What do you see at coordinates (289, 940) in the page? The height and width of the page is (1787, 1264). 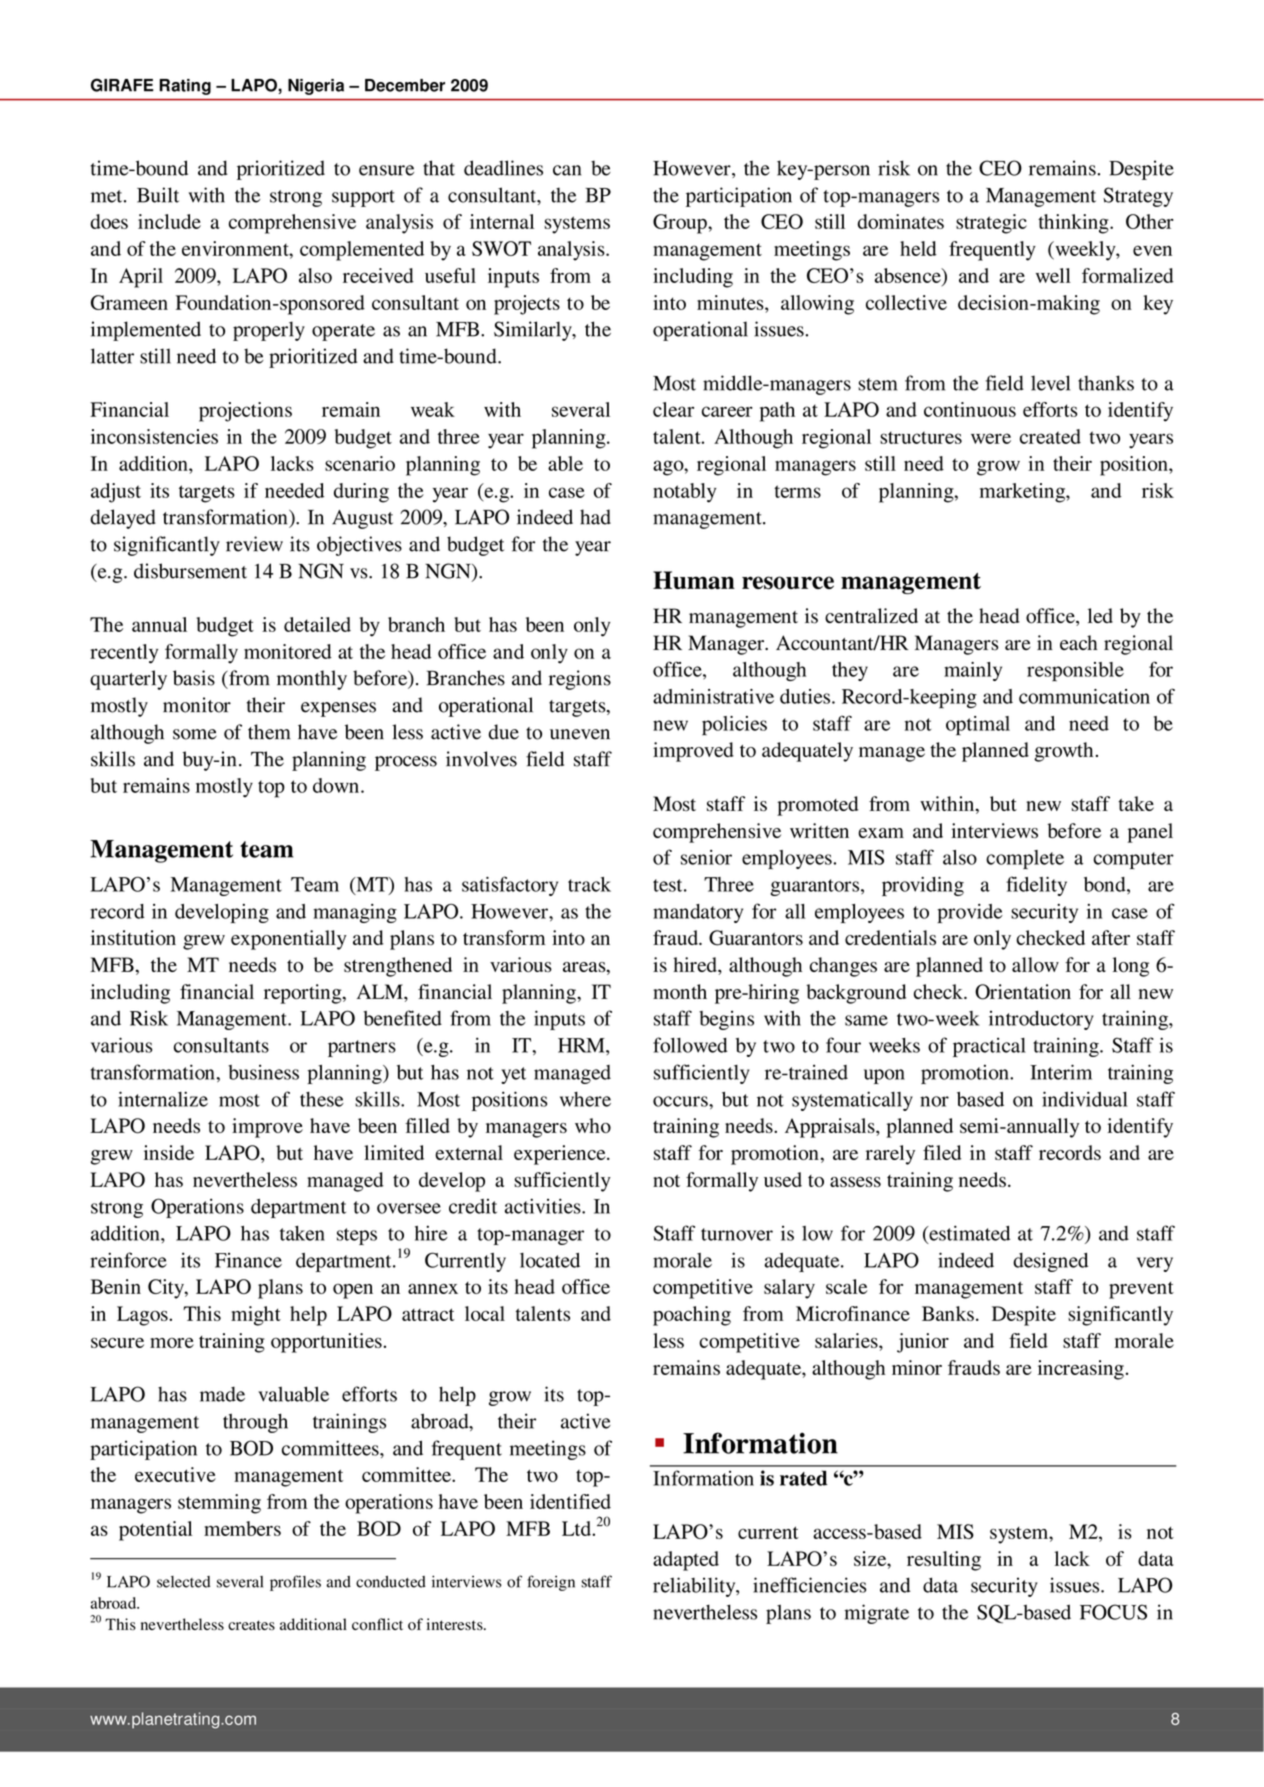 I see `exponentially` at bounding box center [289, 940].
